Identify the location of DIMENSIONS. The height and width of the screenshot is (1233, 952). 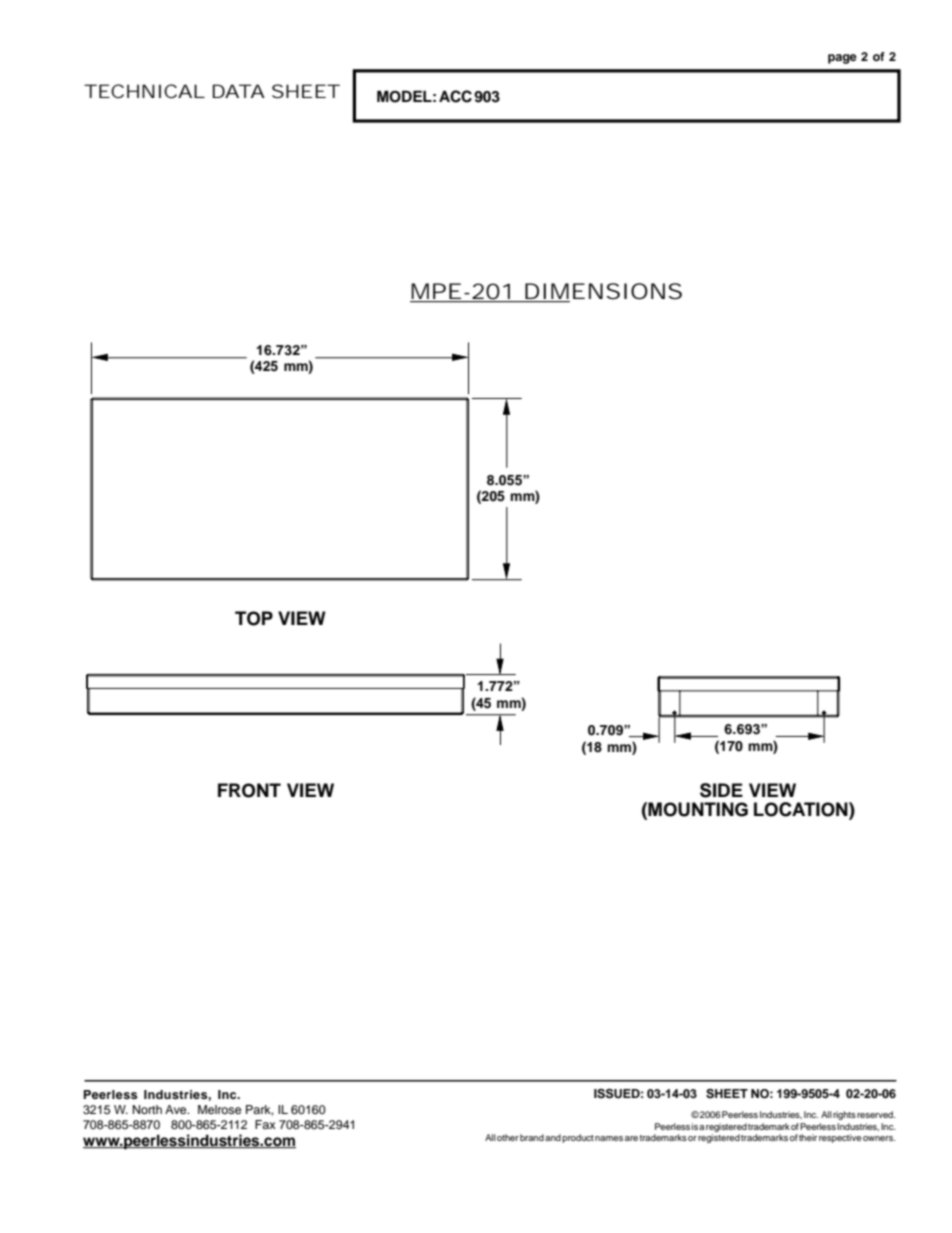
(602, 292).
